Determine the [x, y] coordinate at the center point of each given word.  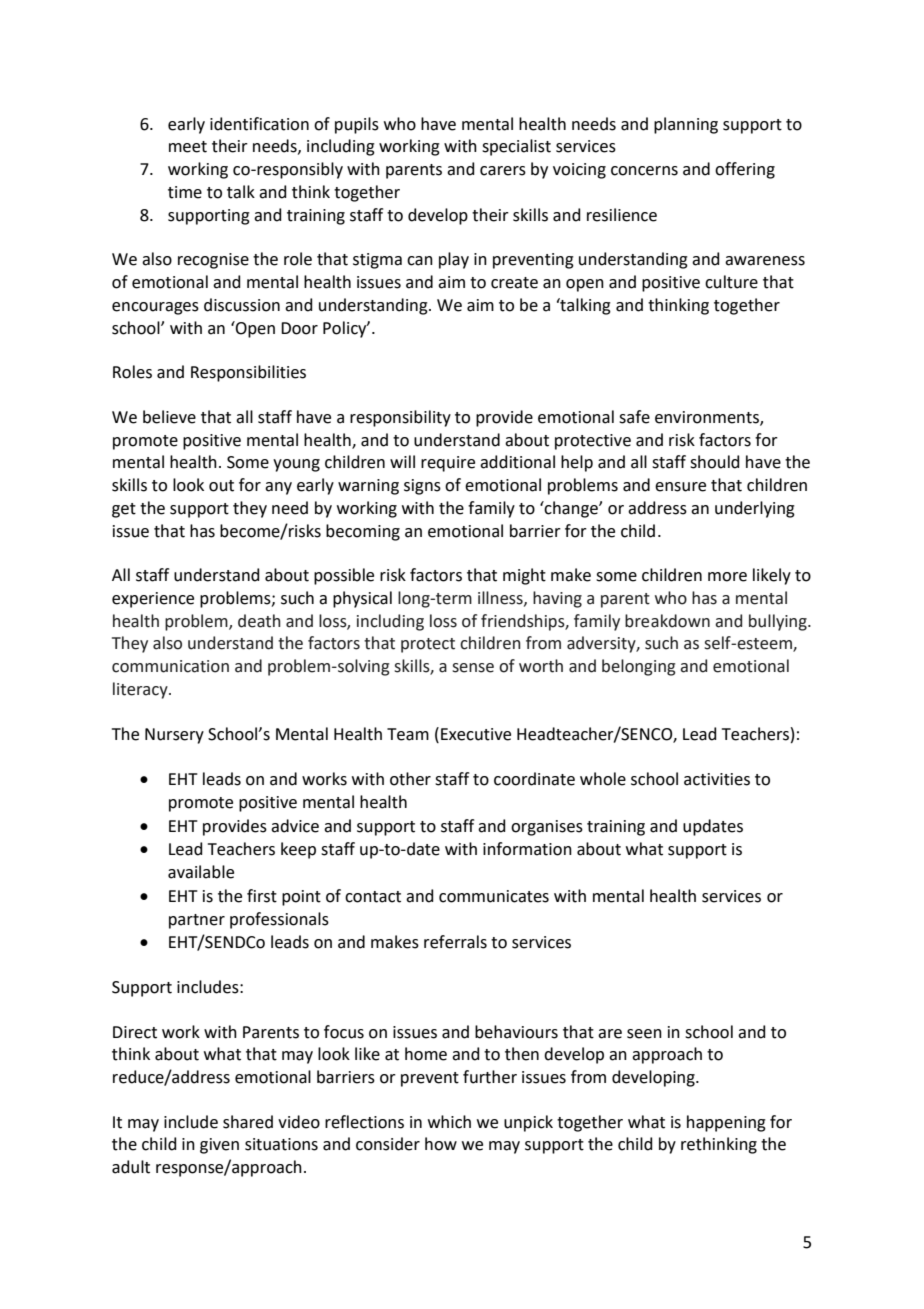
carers [503, 171]
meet [188, 147]
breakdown [667, 621]
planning [686, 125]
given [219, 1146]
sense [473, 668]
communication [170, 666]
